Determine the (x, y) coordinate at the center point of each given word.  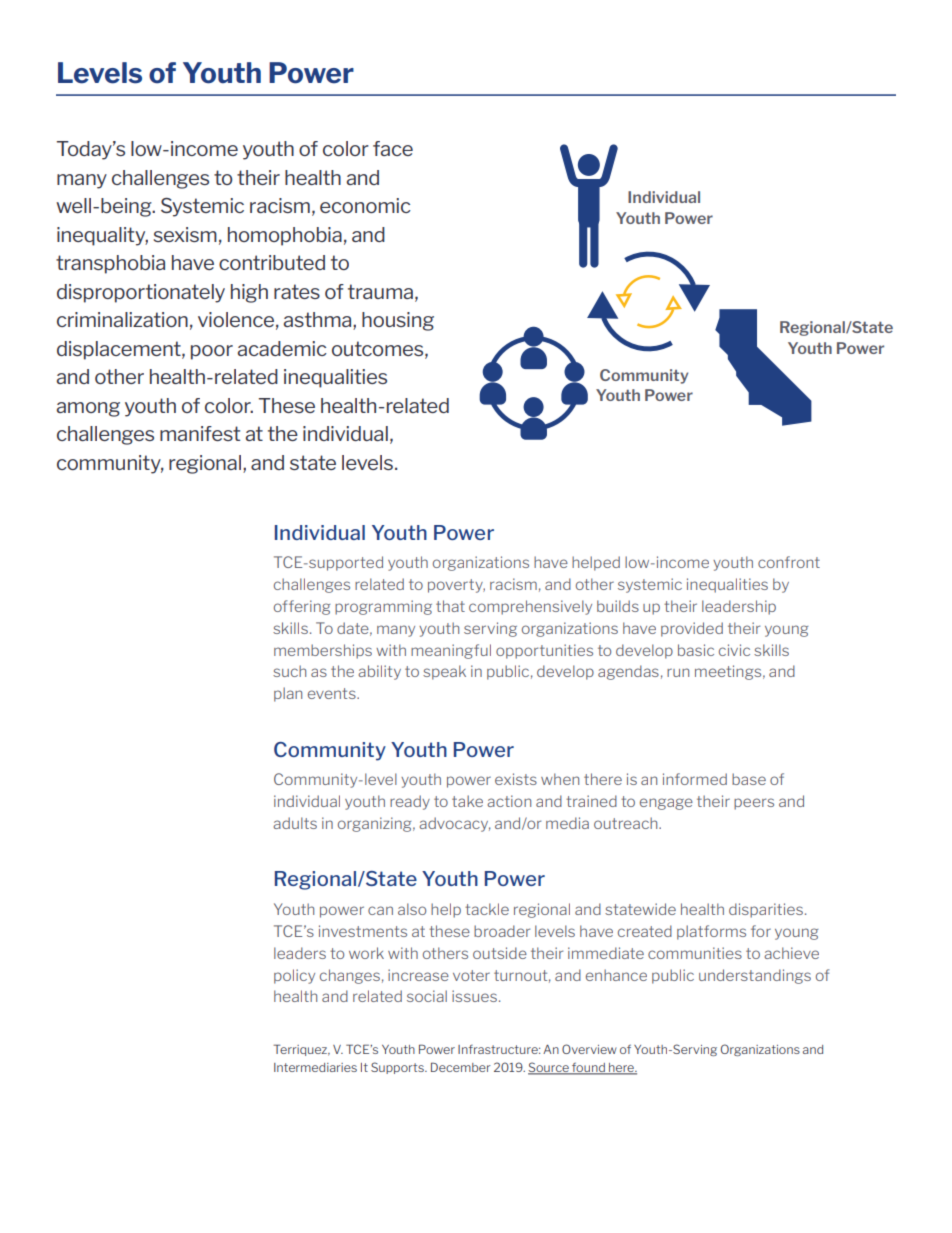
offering (302, 607)
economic (365, 205)
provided (692, 629)
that (450, 606)
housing (398, 321)
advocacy (455, 824)
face (393, 148)
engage (666, 804)
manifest (200, 433)
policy (294, 976)
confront (789, 562)
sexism (185, 234)
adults (295, 823)
